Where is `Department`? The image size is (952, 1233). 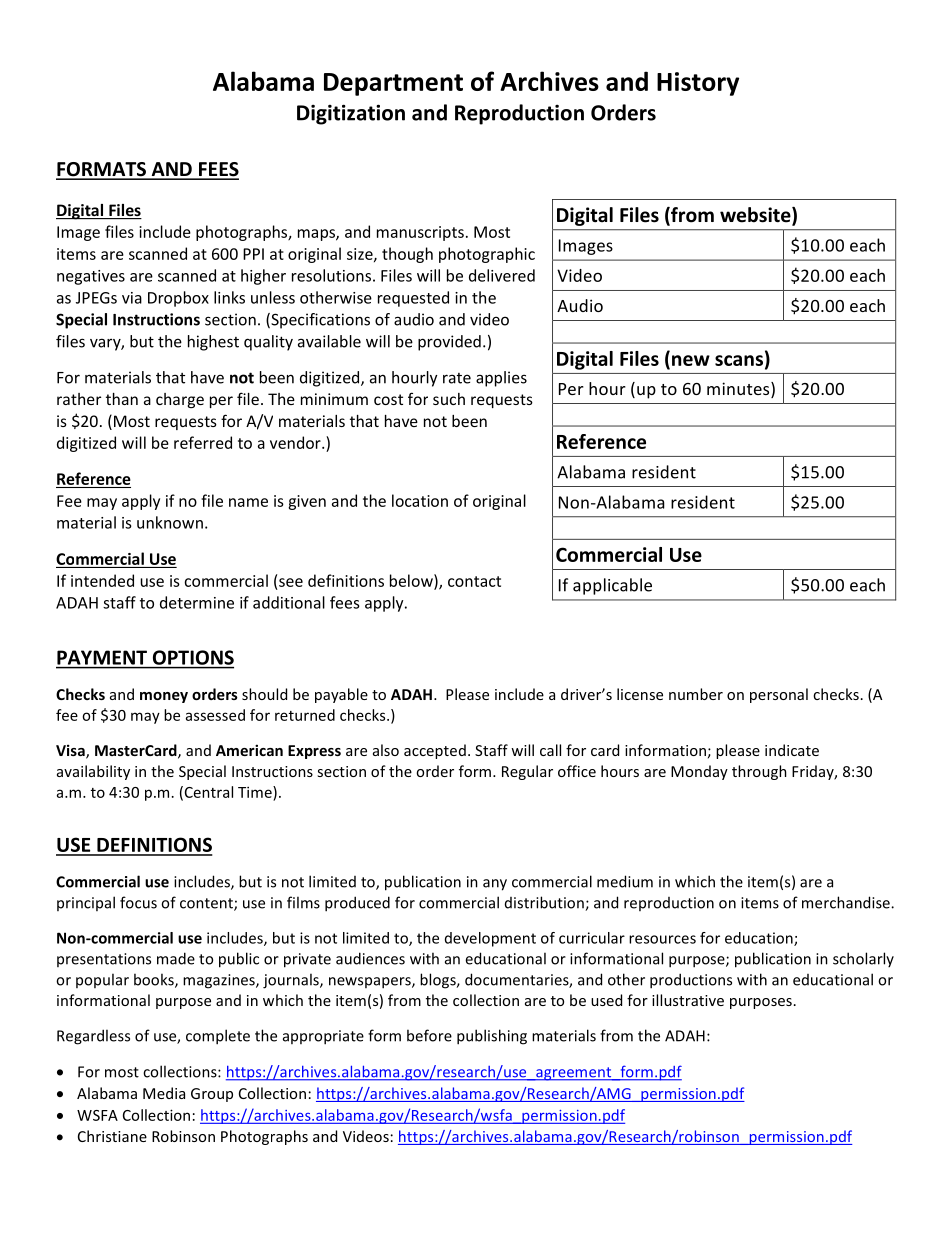
Department is located at coordinates (393, 84).
